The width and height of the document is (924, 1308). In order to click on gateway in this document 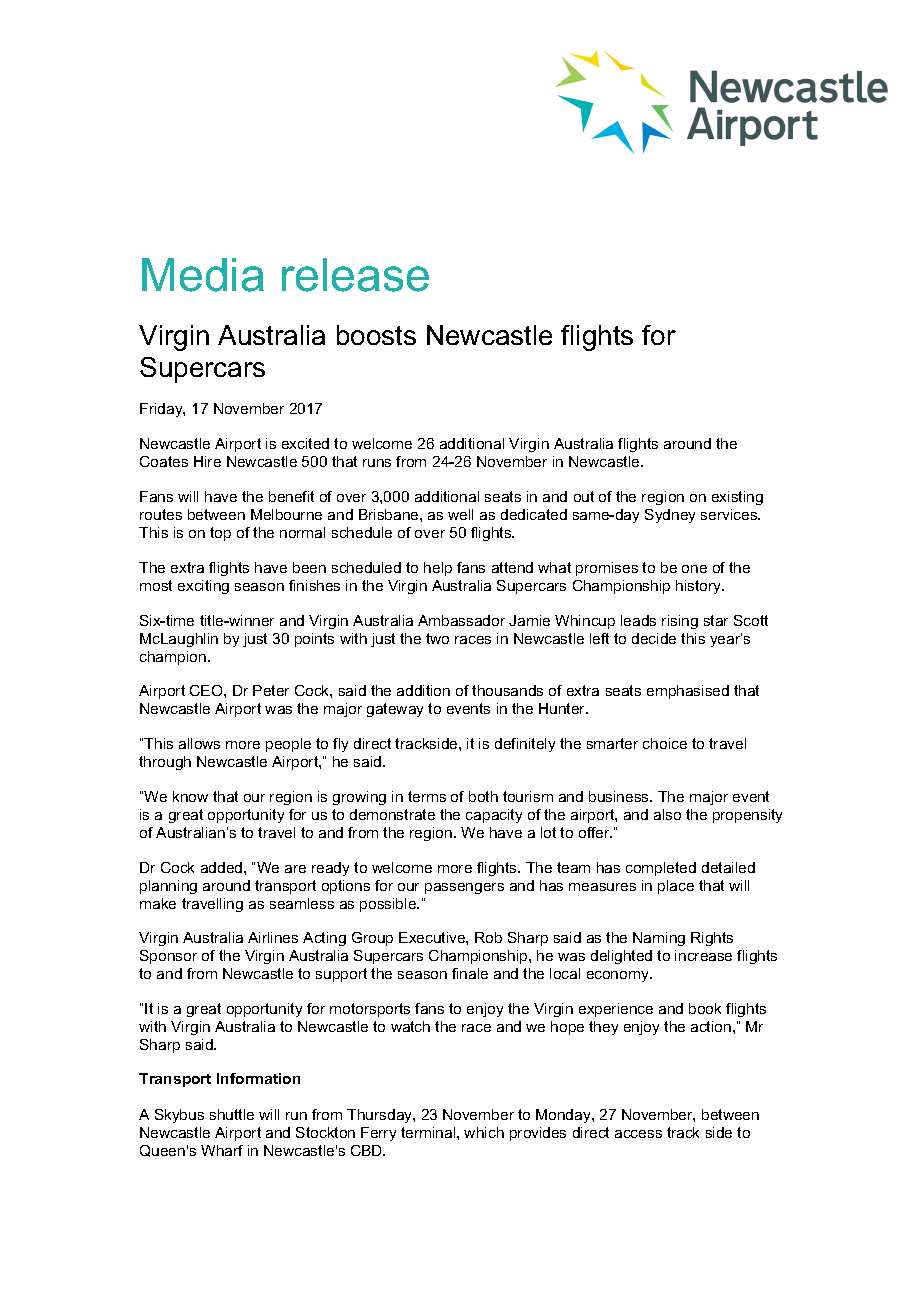, I will do `click(395, 710)`.
